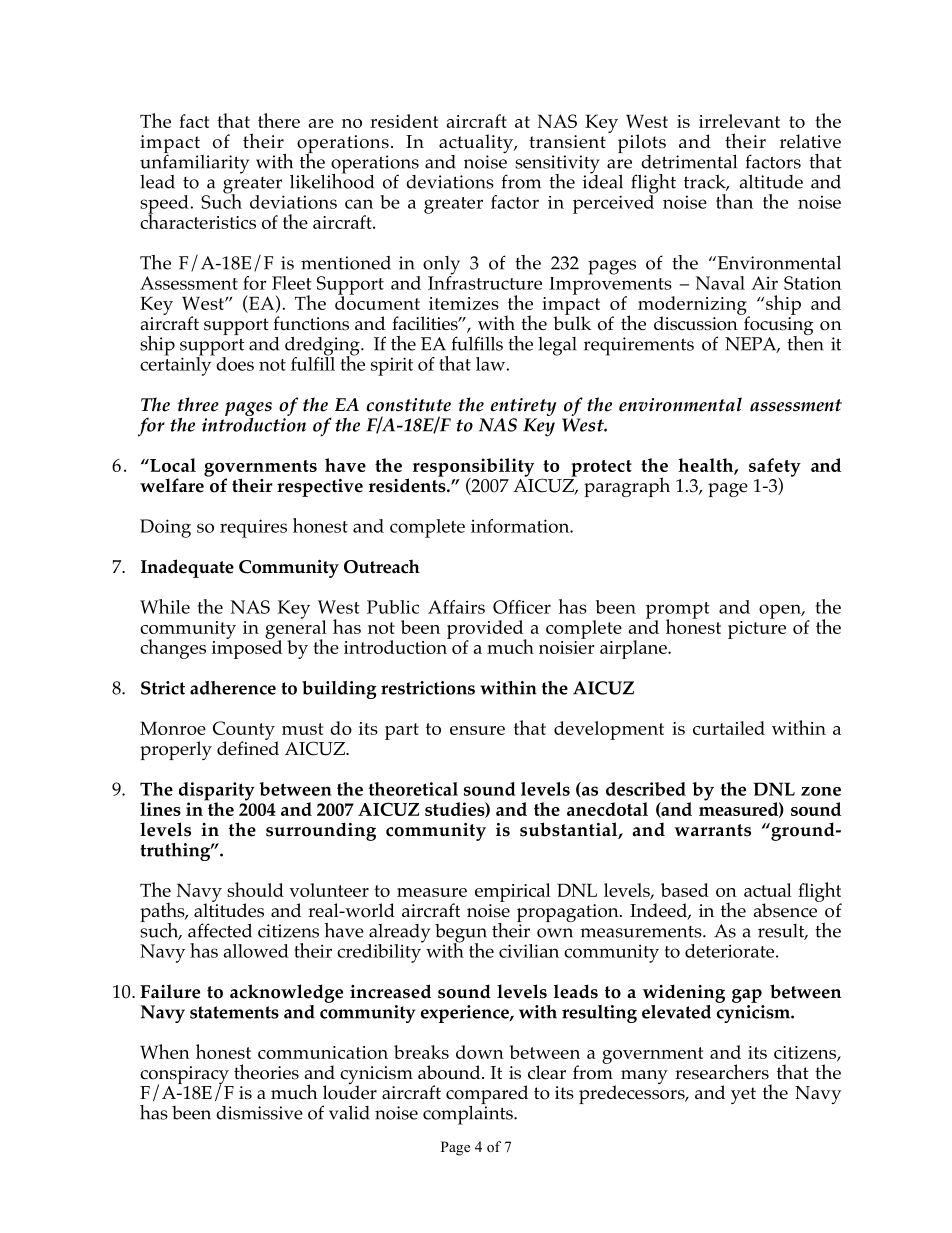  What do you see at coordinates (247, 648) in the image?
I see `imposed` at bounding box center [247, 648].
